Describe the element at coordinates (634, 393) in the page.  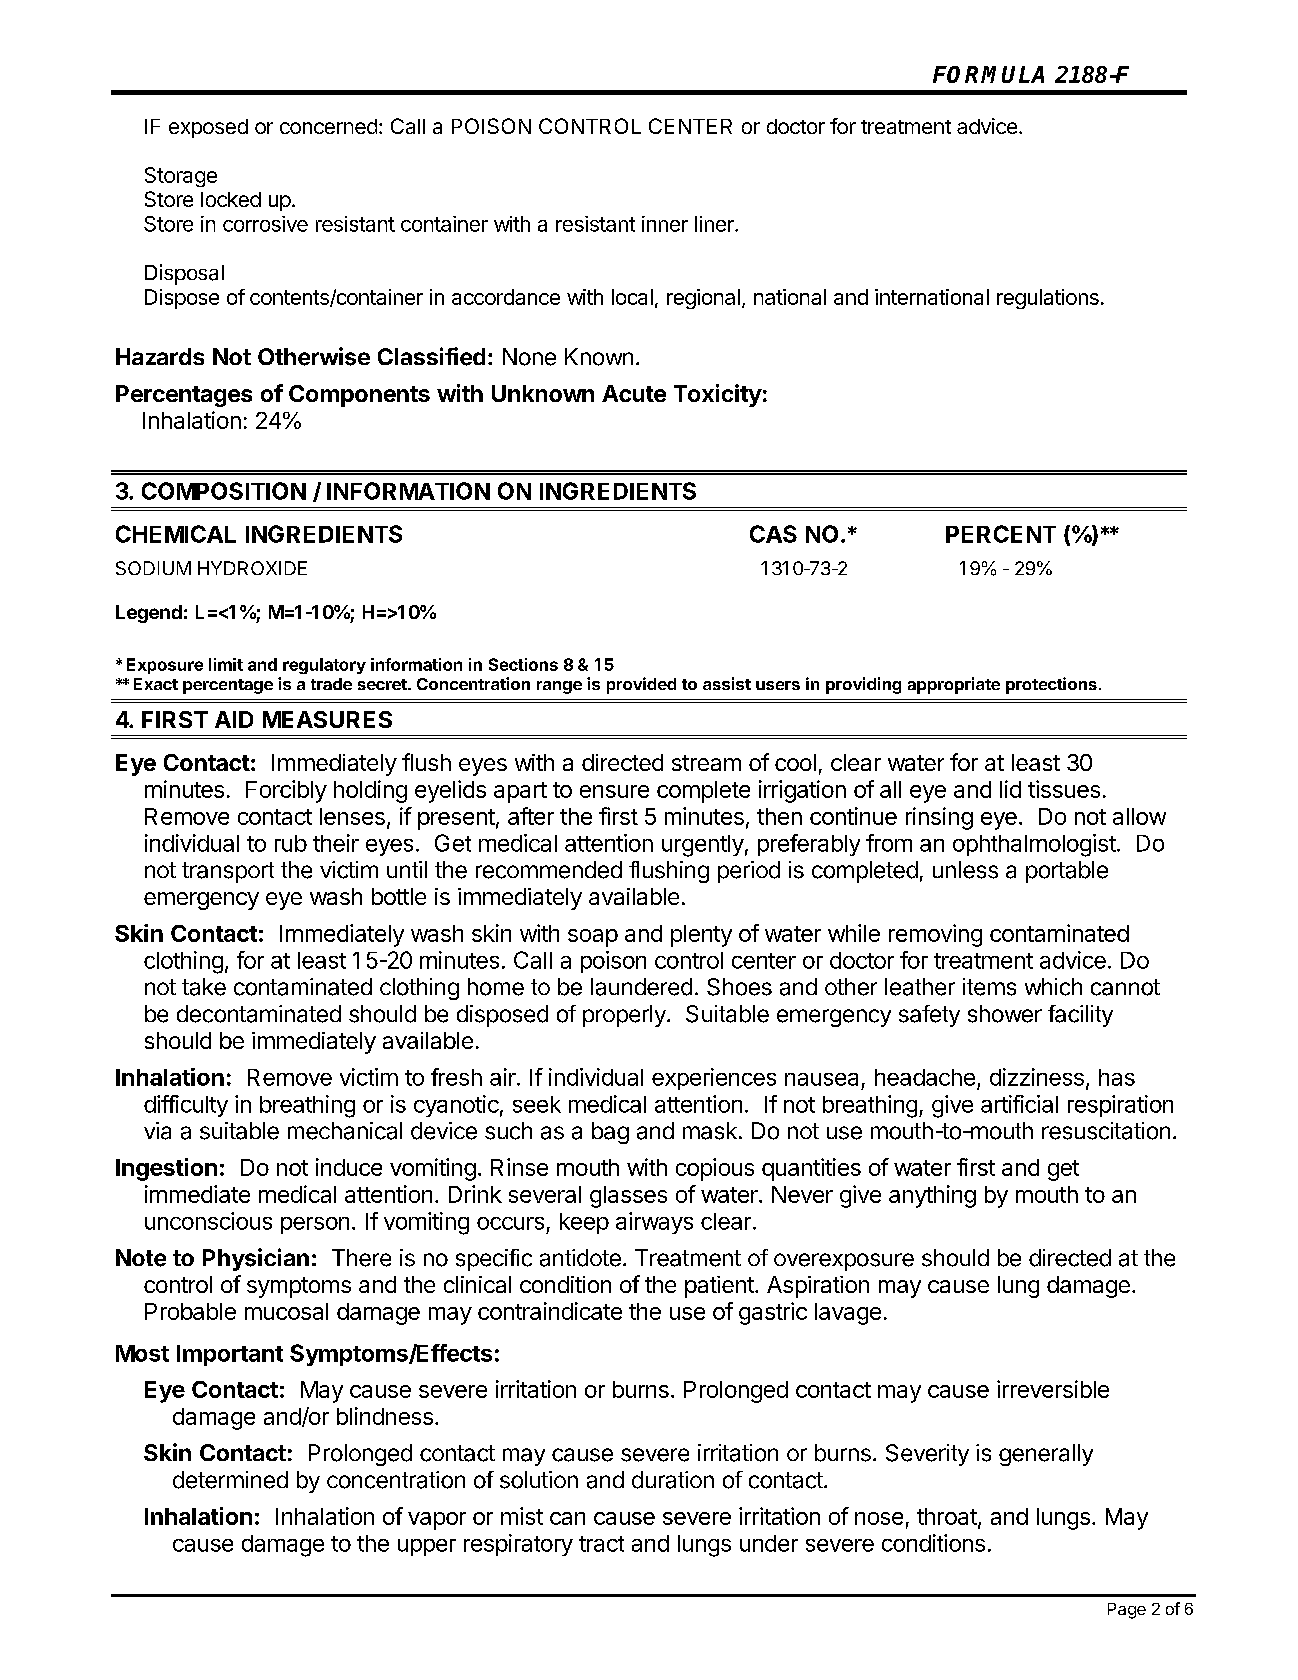
I see `Acute` at that location.
